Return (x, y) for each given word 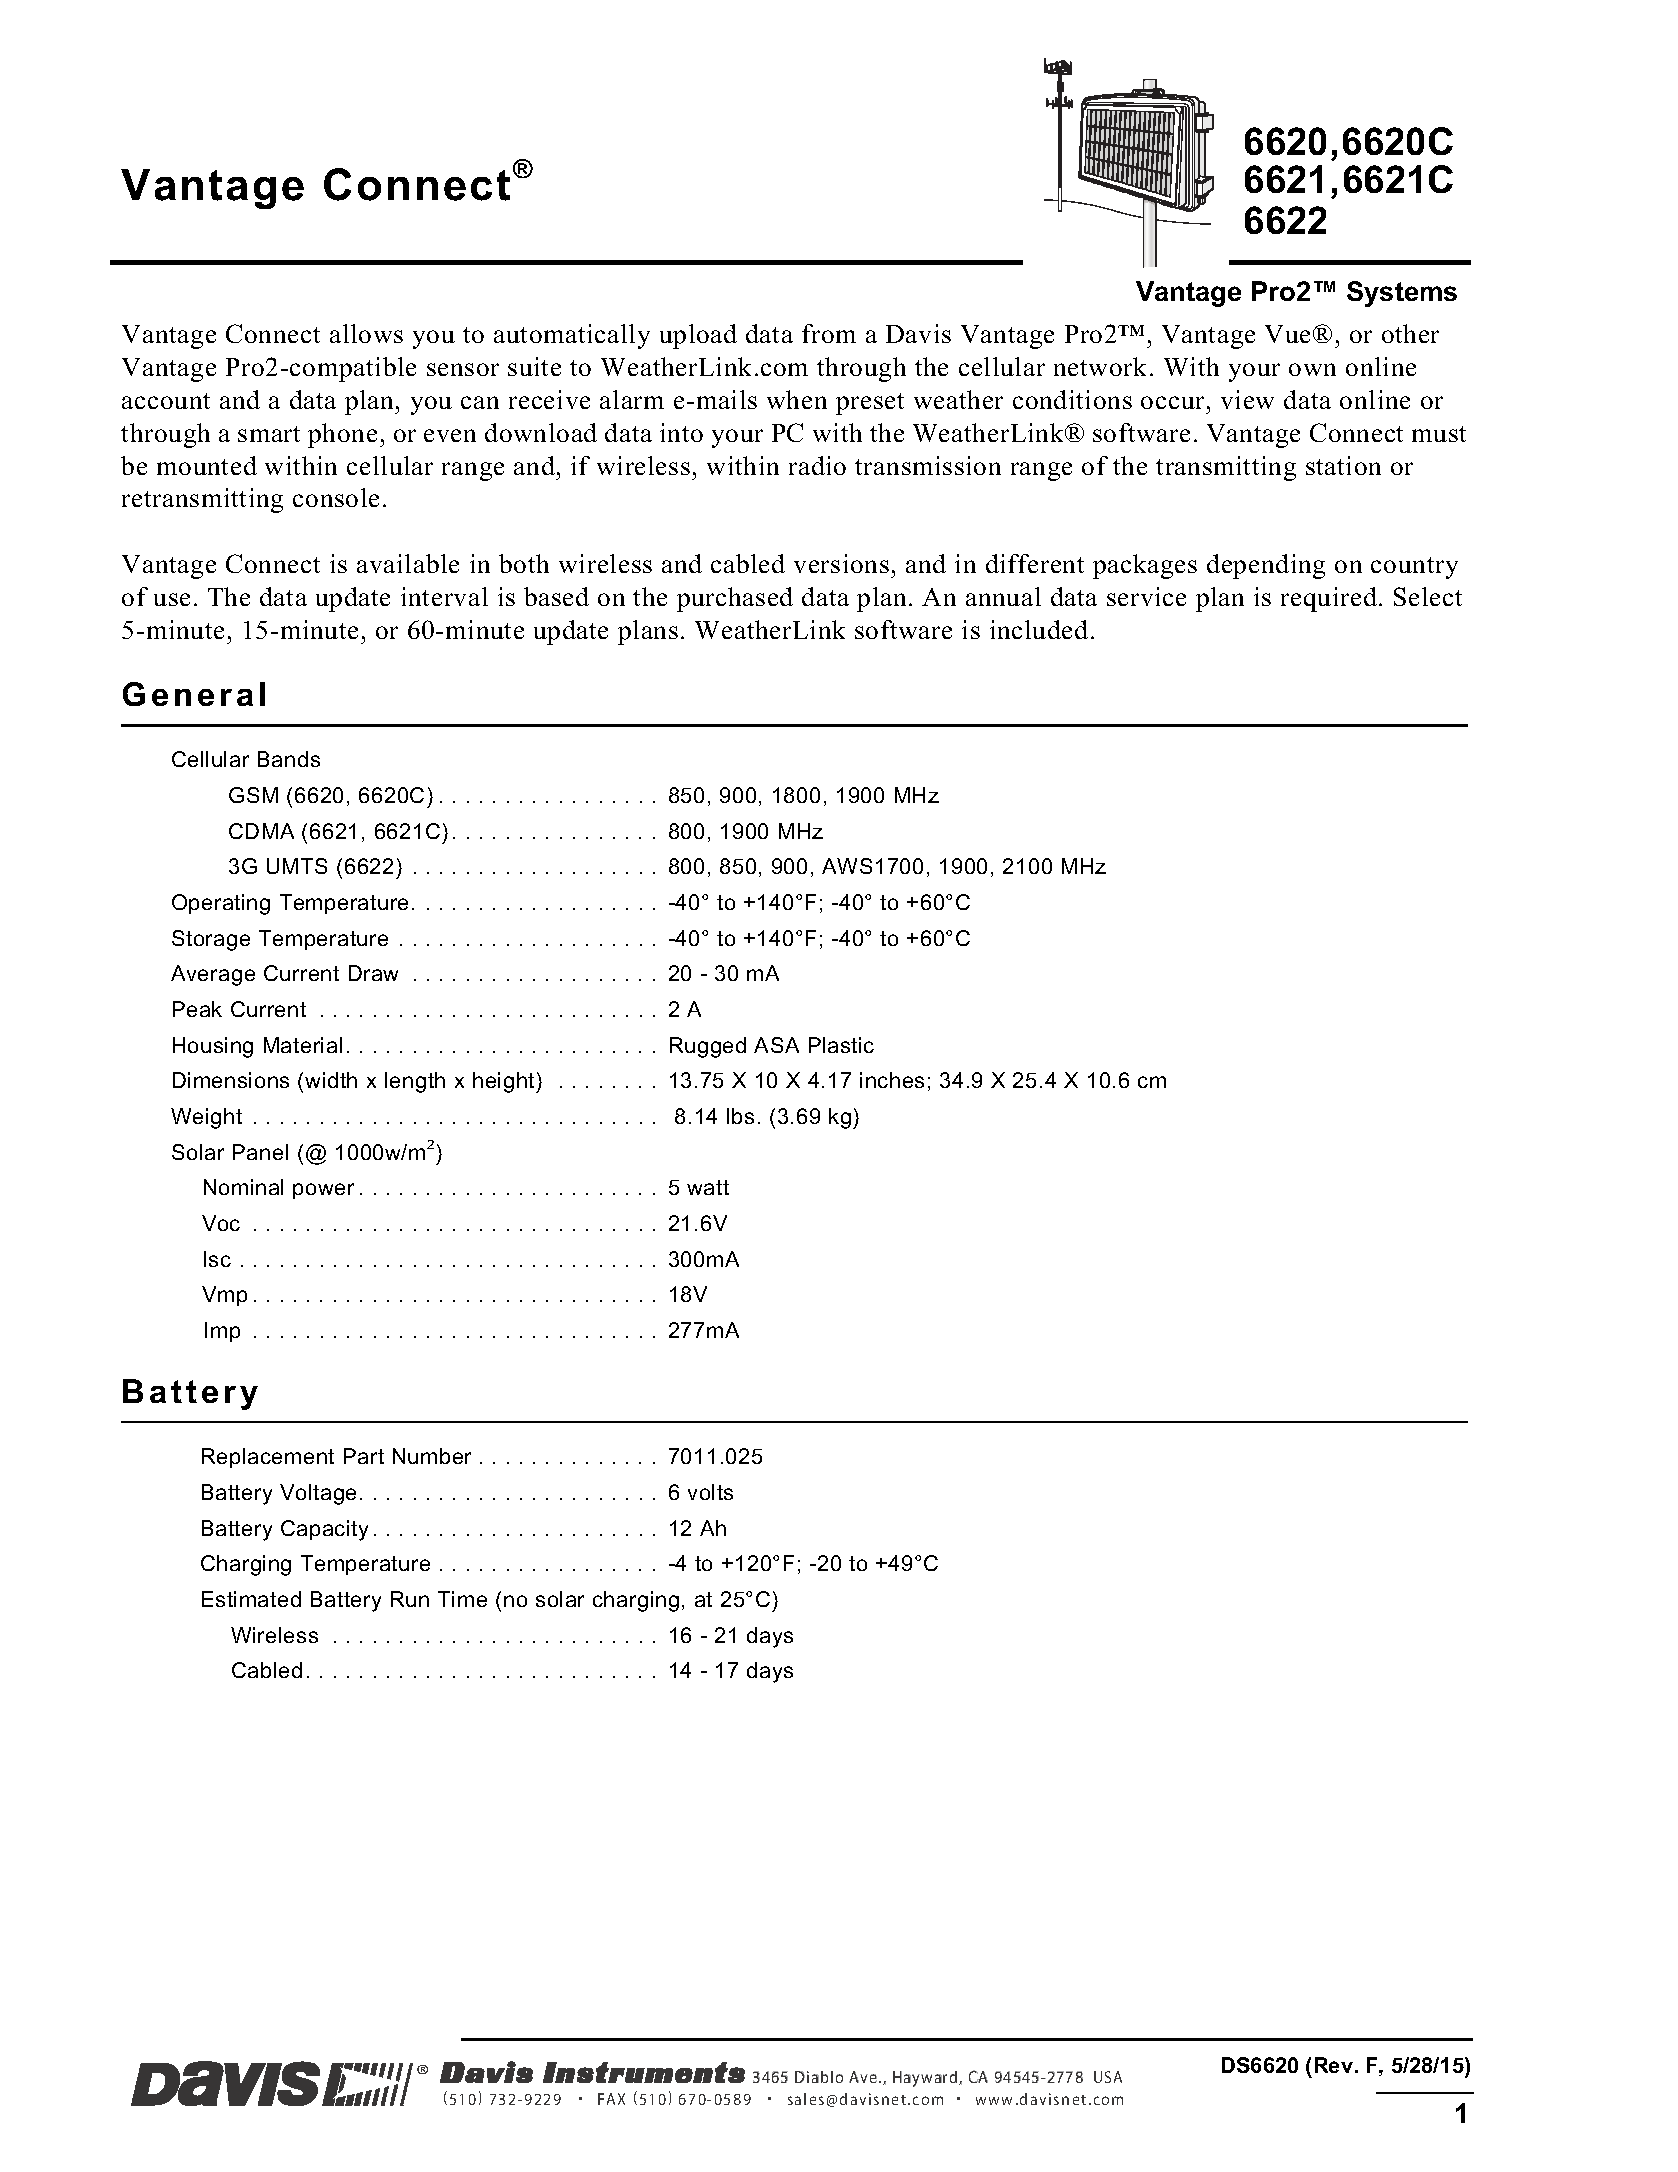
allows (366, 333)
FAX (611, 2099)
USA (1108, 2077)
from (829, 333)
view (1247, 399)
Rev (1334, 2065)
